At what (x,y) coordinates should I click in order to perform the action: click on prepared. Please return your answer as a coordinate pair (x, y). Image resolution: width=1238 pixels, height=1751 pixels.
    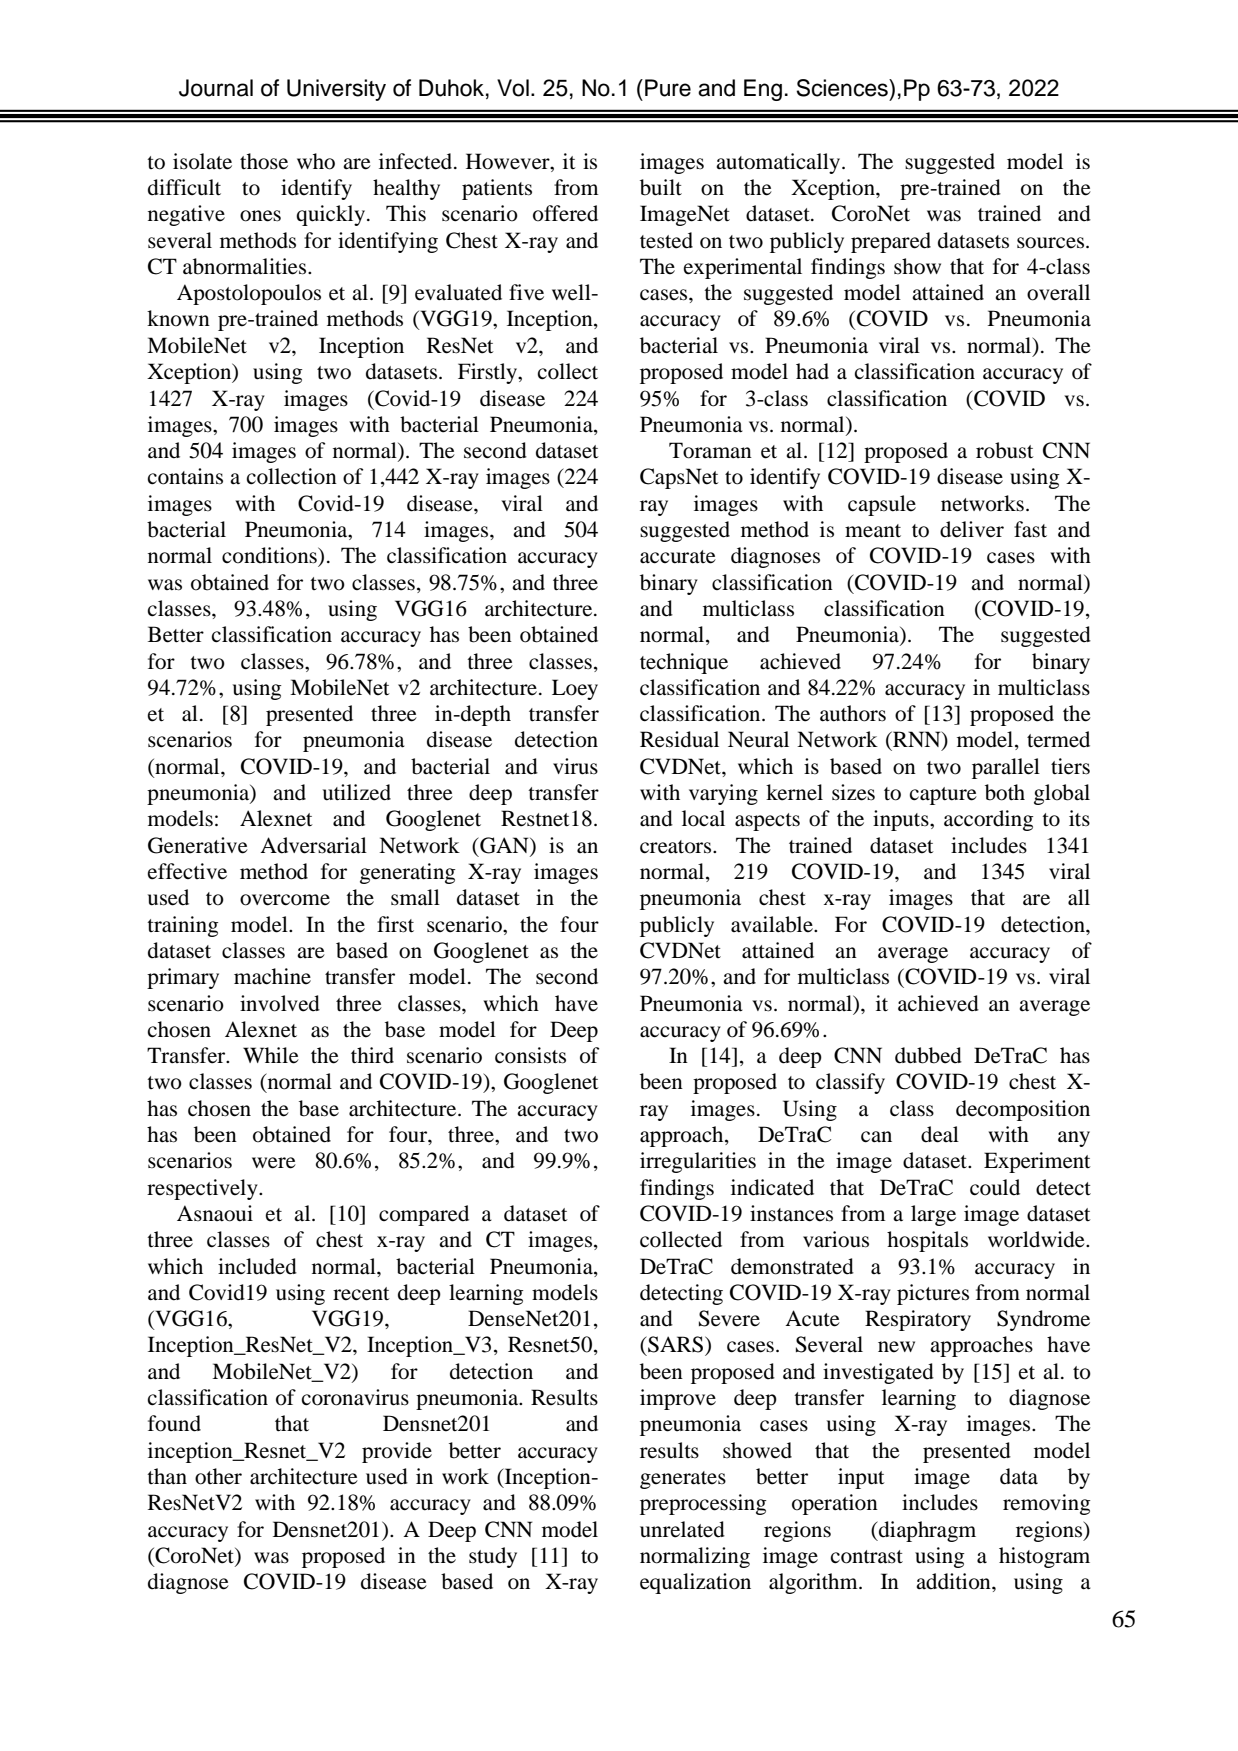
    Looking at the image, I should click on (891, 242).
